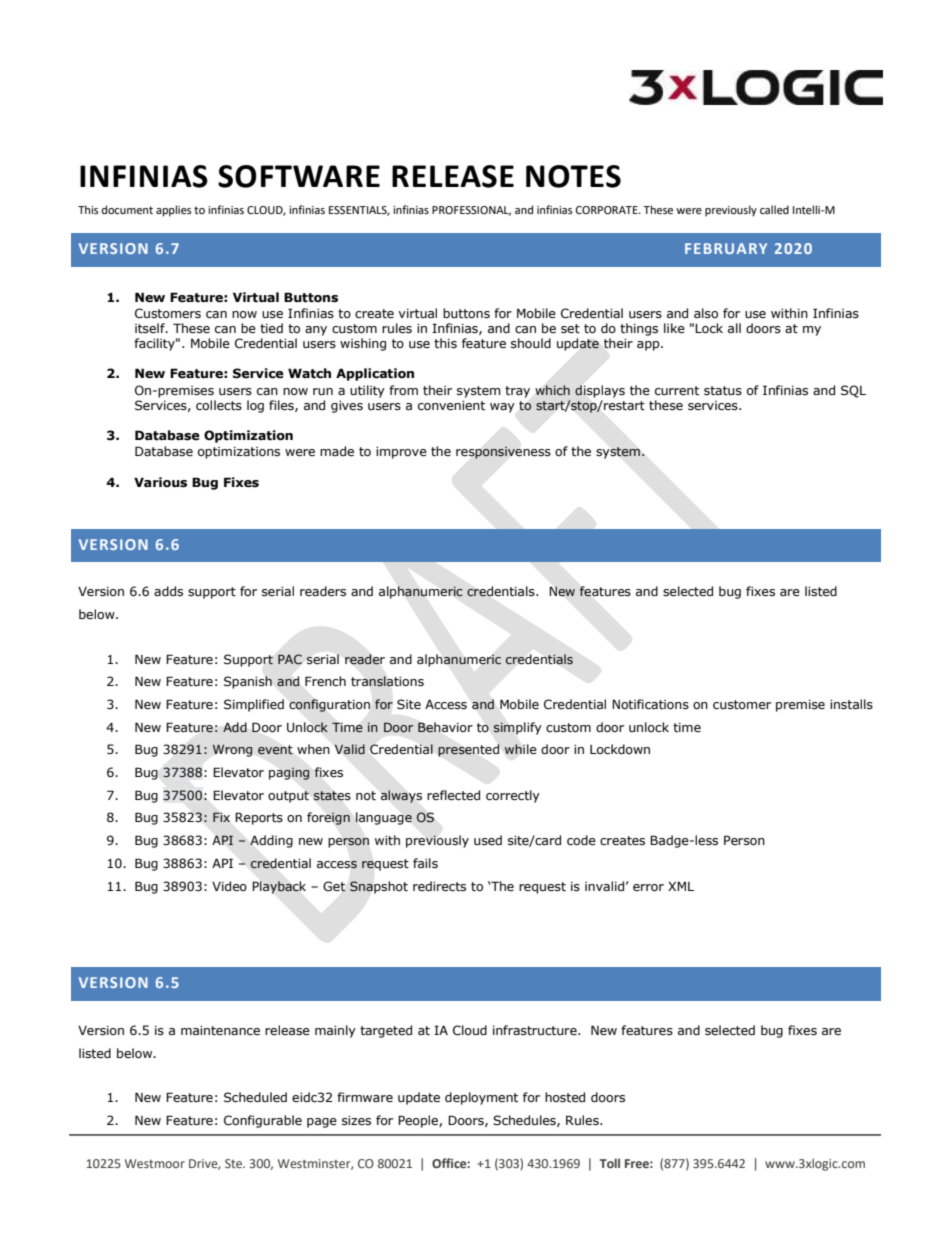  Describe the element at coordinates (681, 886) in the image. I see `XML` at that location.
